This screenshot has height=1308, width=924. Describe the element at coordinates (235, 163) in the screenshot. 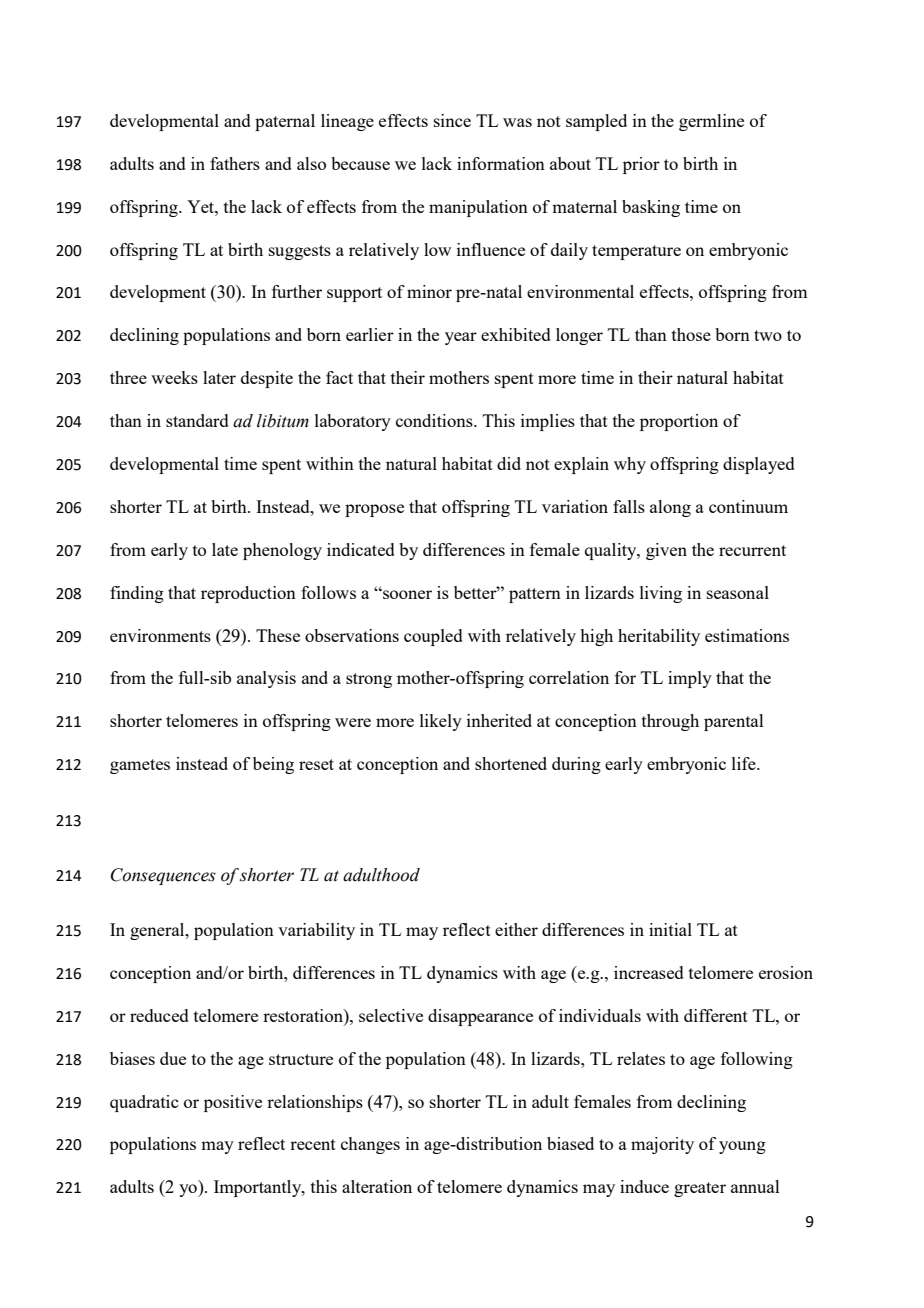

I see `fathers` at that location.
